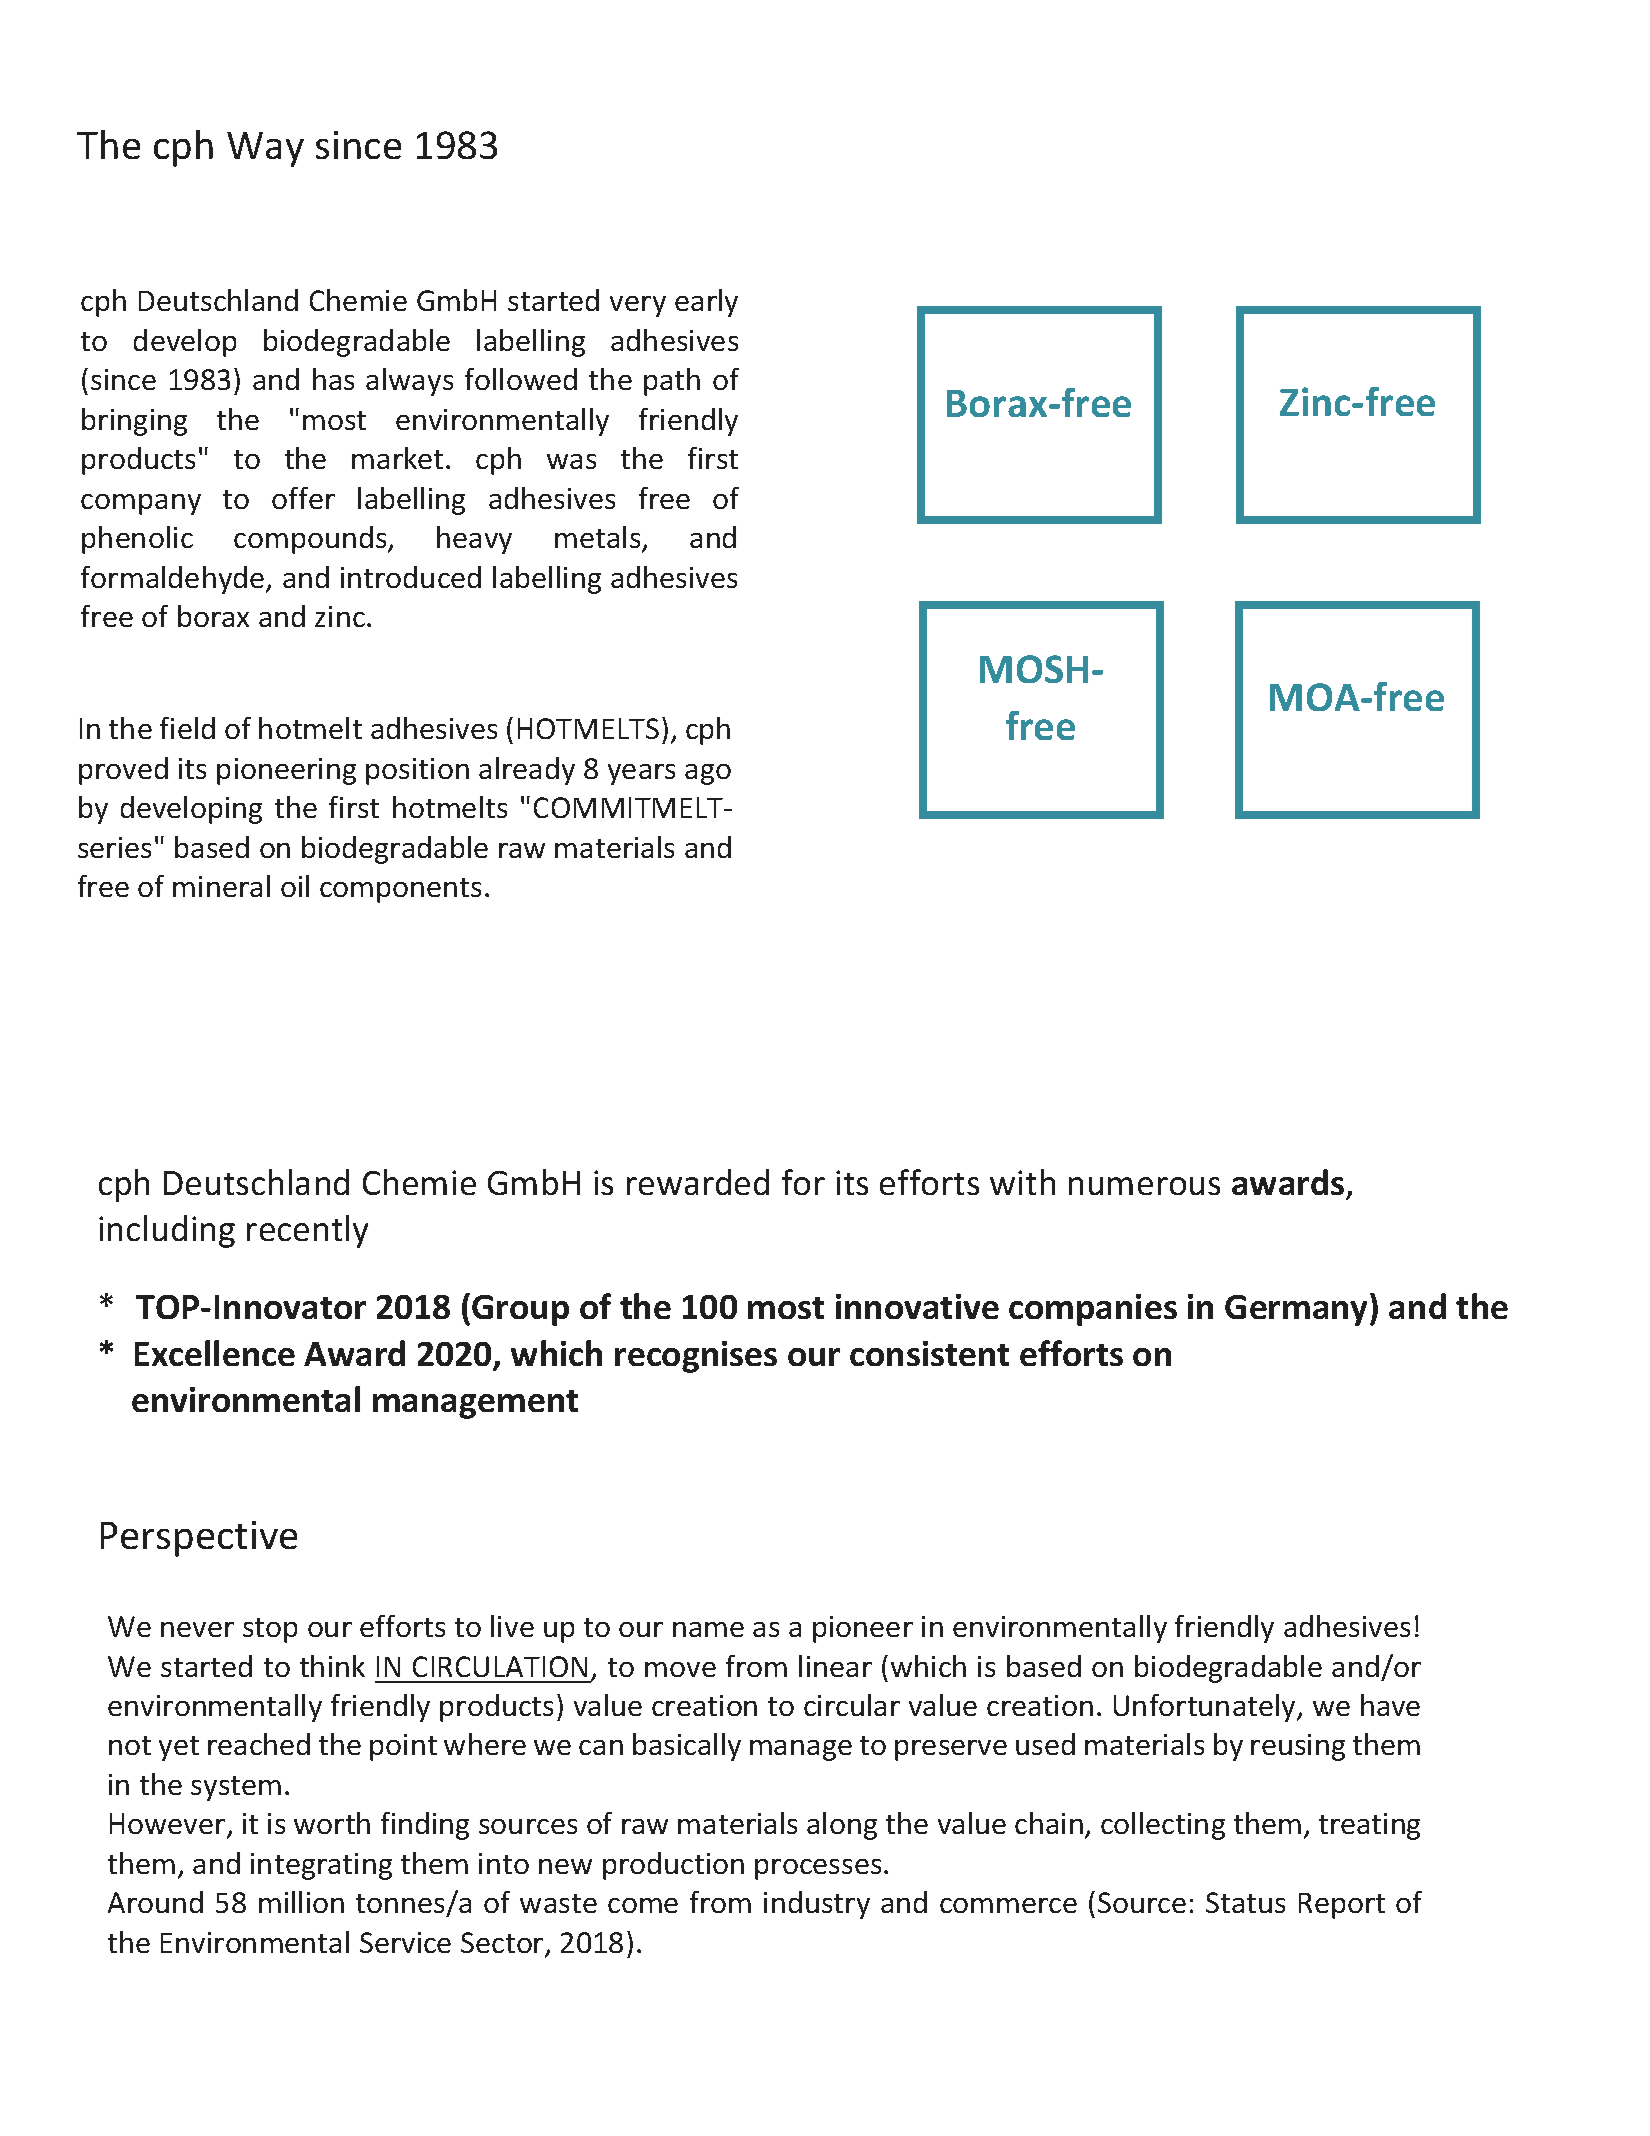  What do you see at coordinates (1144, 1186) in the screenshot?
I see `numerous` at bounding box center [1144, 1186].
